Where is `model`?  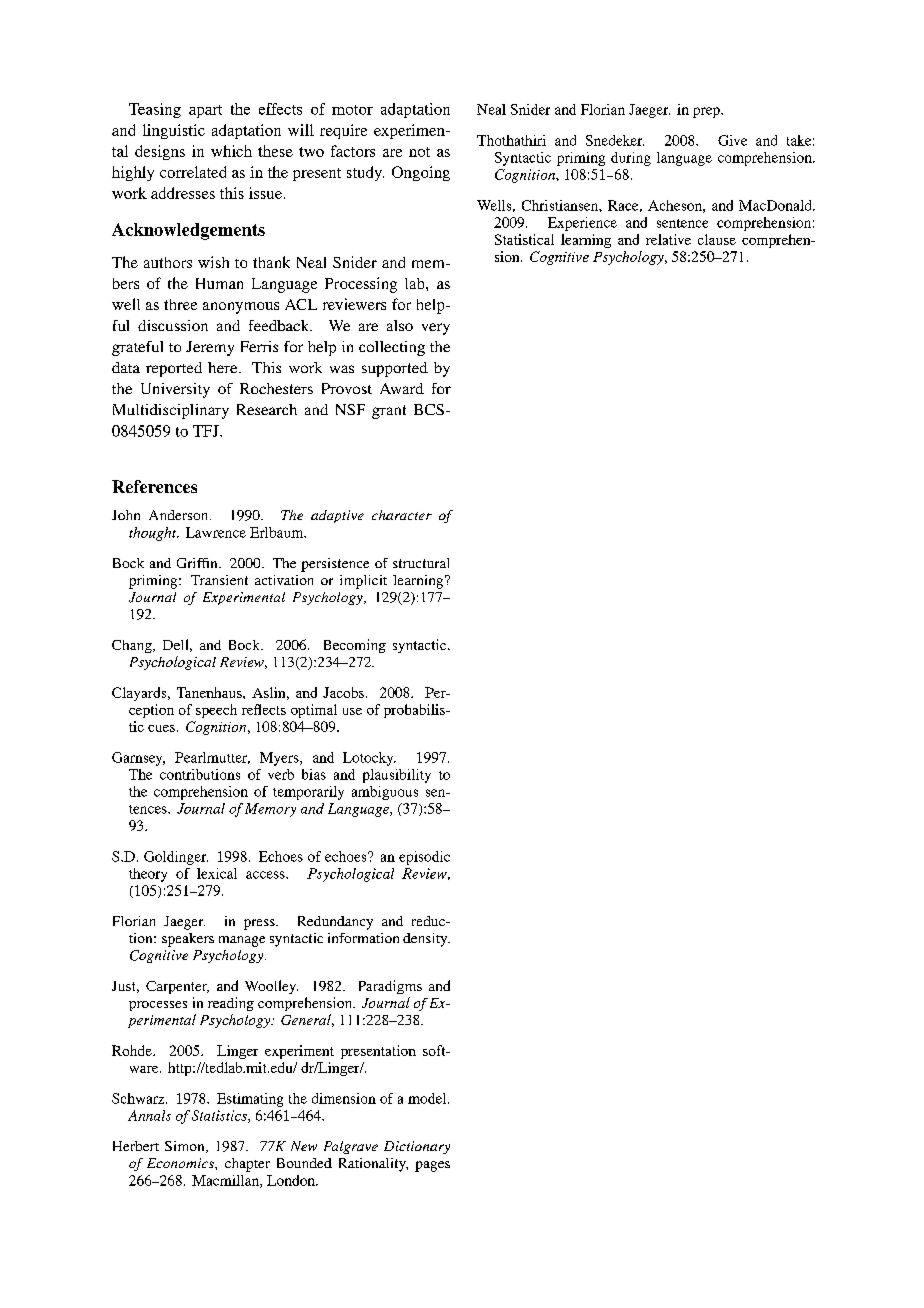
model is located at coordinates (428, 1098).
